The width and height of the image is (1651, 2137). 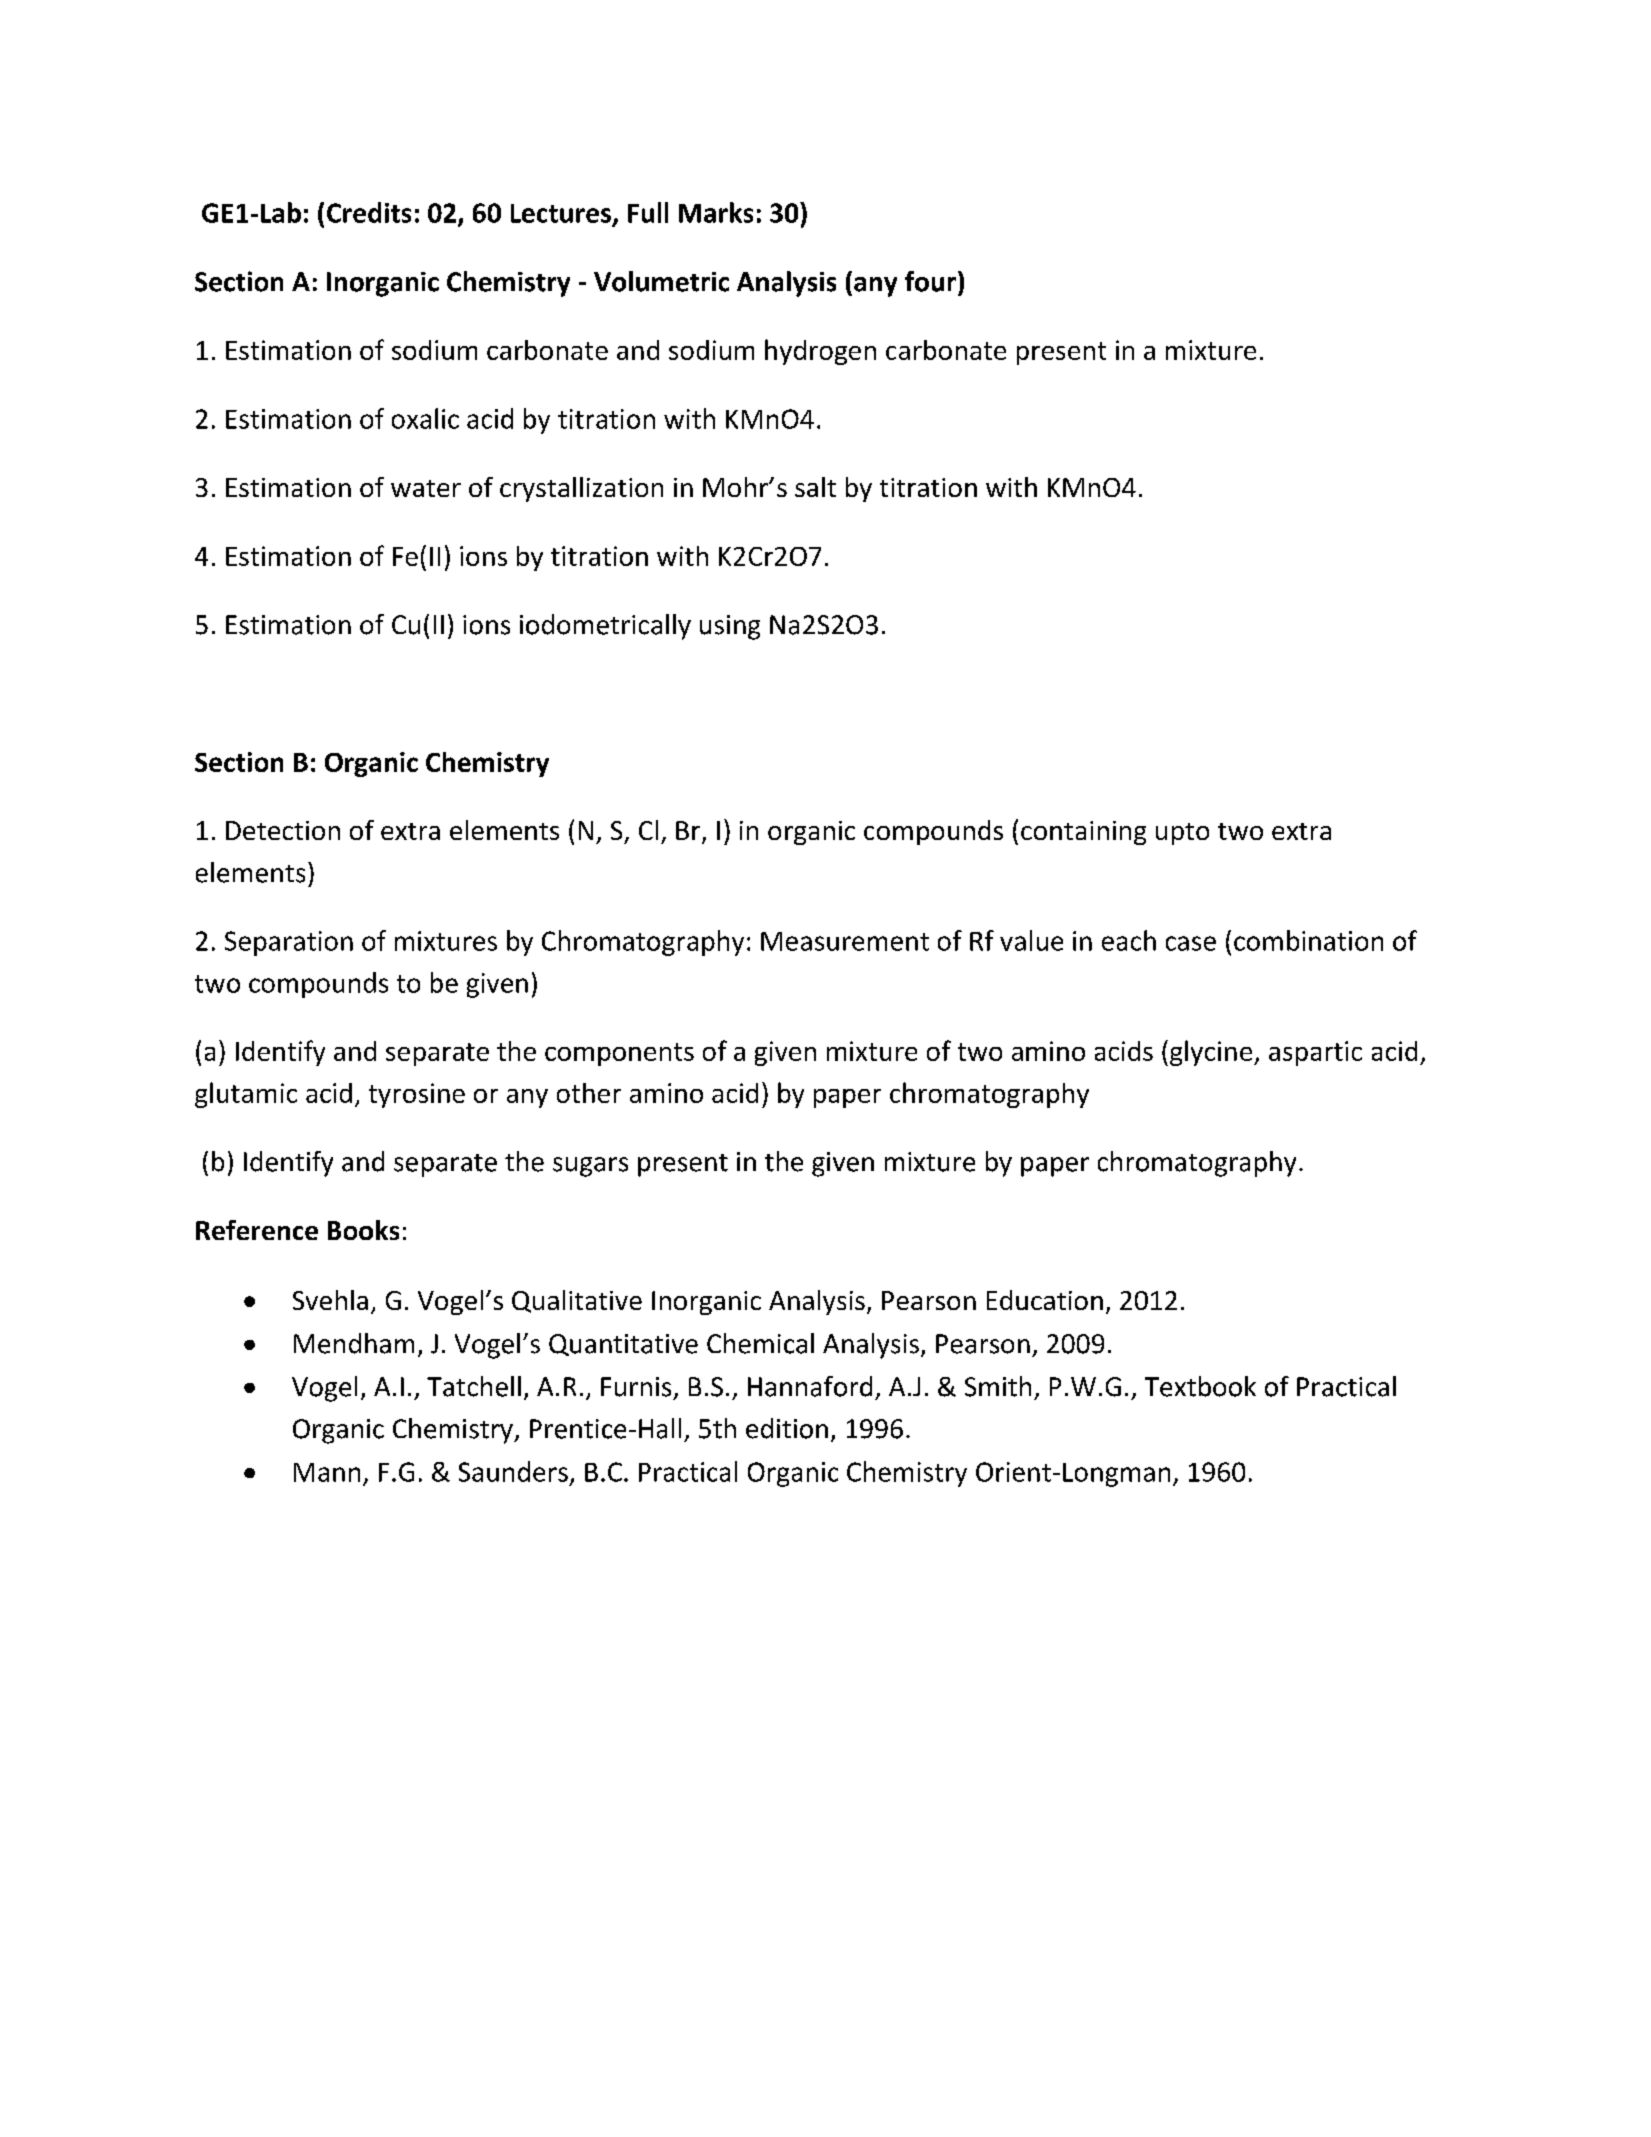 What do you see at coordinates (327, 1472) in the image?
I see `Mann` at bounding box center [327, 1472].
